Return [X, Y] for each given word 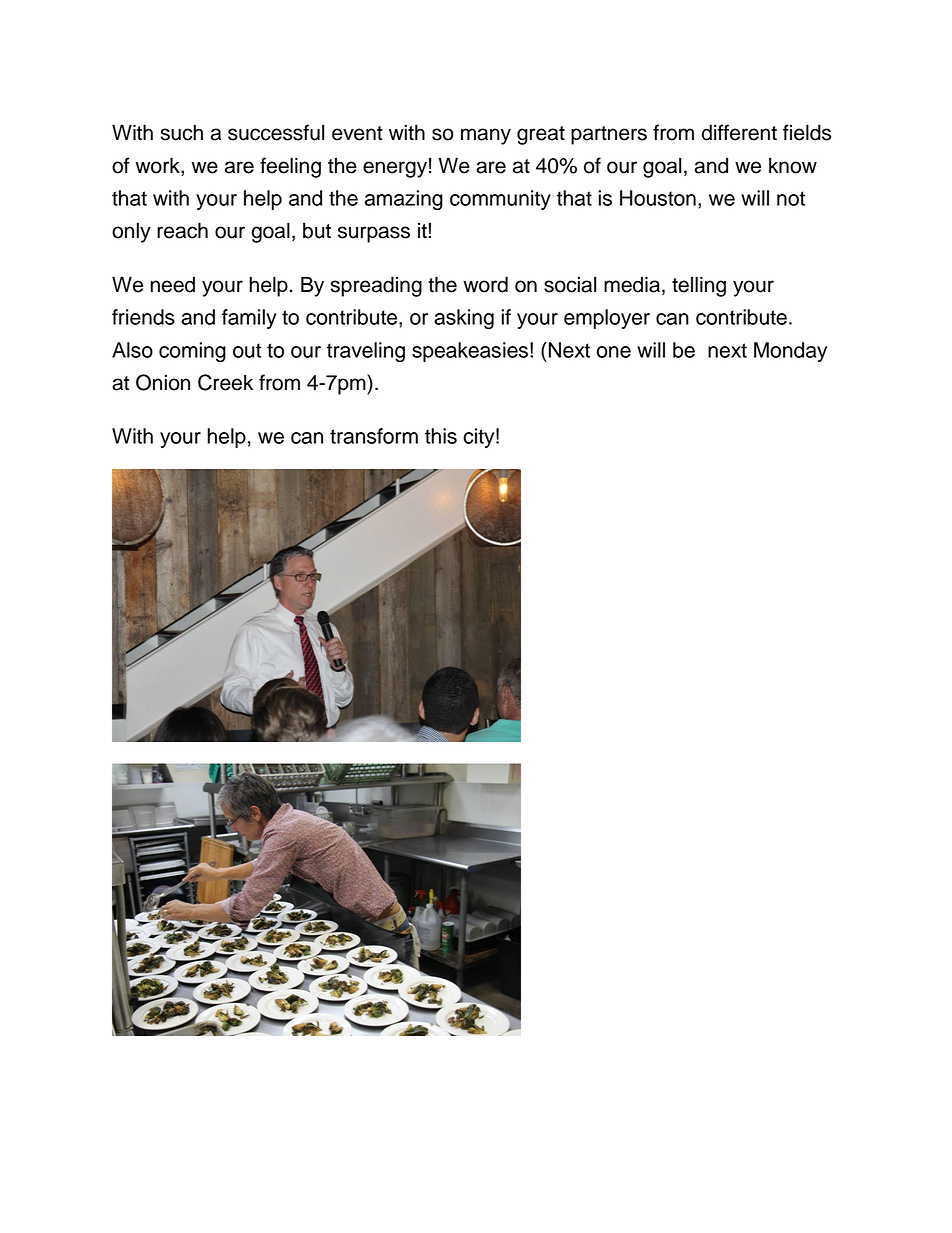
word [485, 284]
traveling [366, 352]
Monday [790, 352]
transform [374, 436]
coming [192, 352]
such [181, 132]
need [172, 284]
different [739, 132]
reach [182, 230]
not [791, 198]
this [441, 436]
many [486, 136]
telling [699, 286]
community [500, 200]
